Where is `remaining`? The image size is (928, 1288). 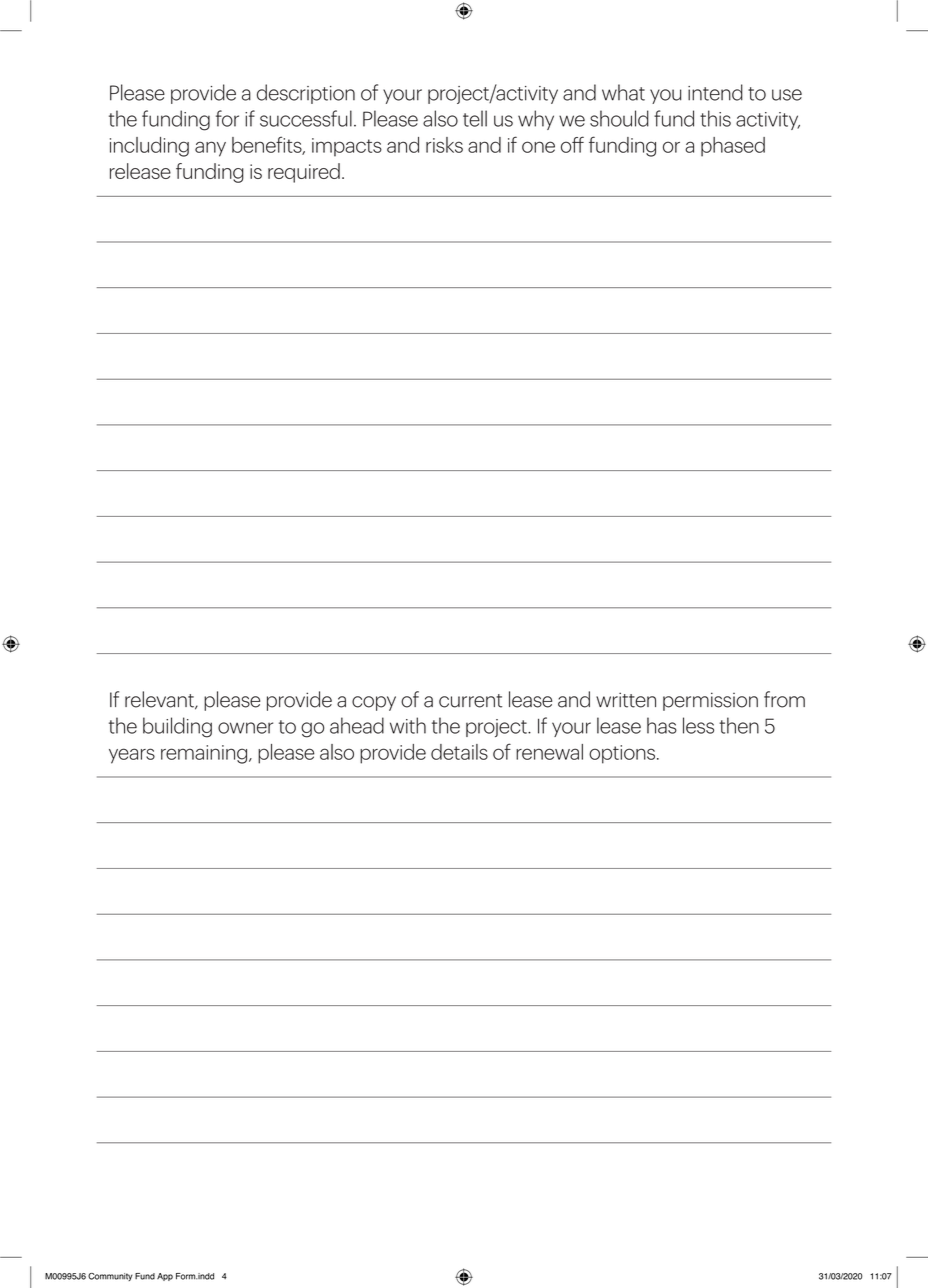
remaining is located at coordinates (204, 754).
